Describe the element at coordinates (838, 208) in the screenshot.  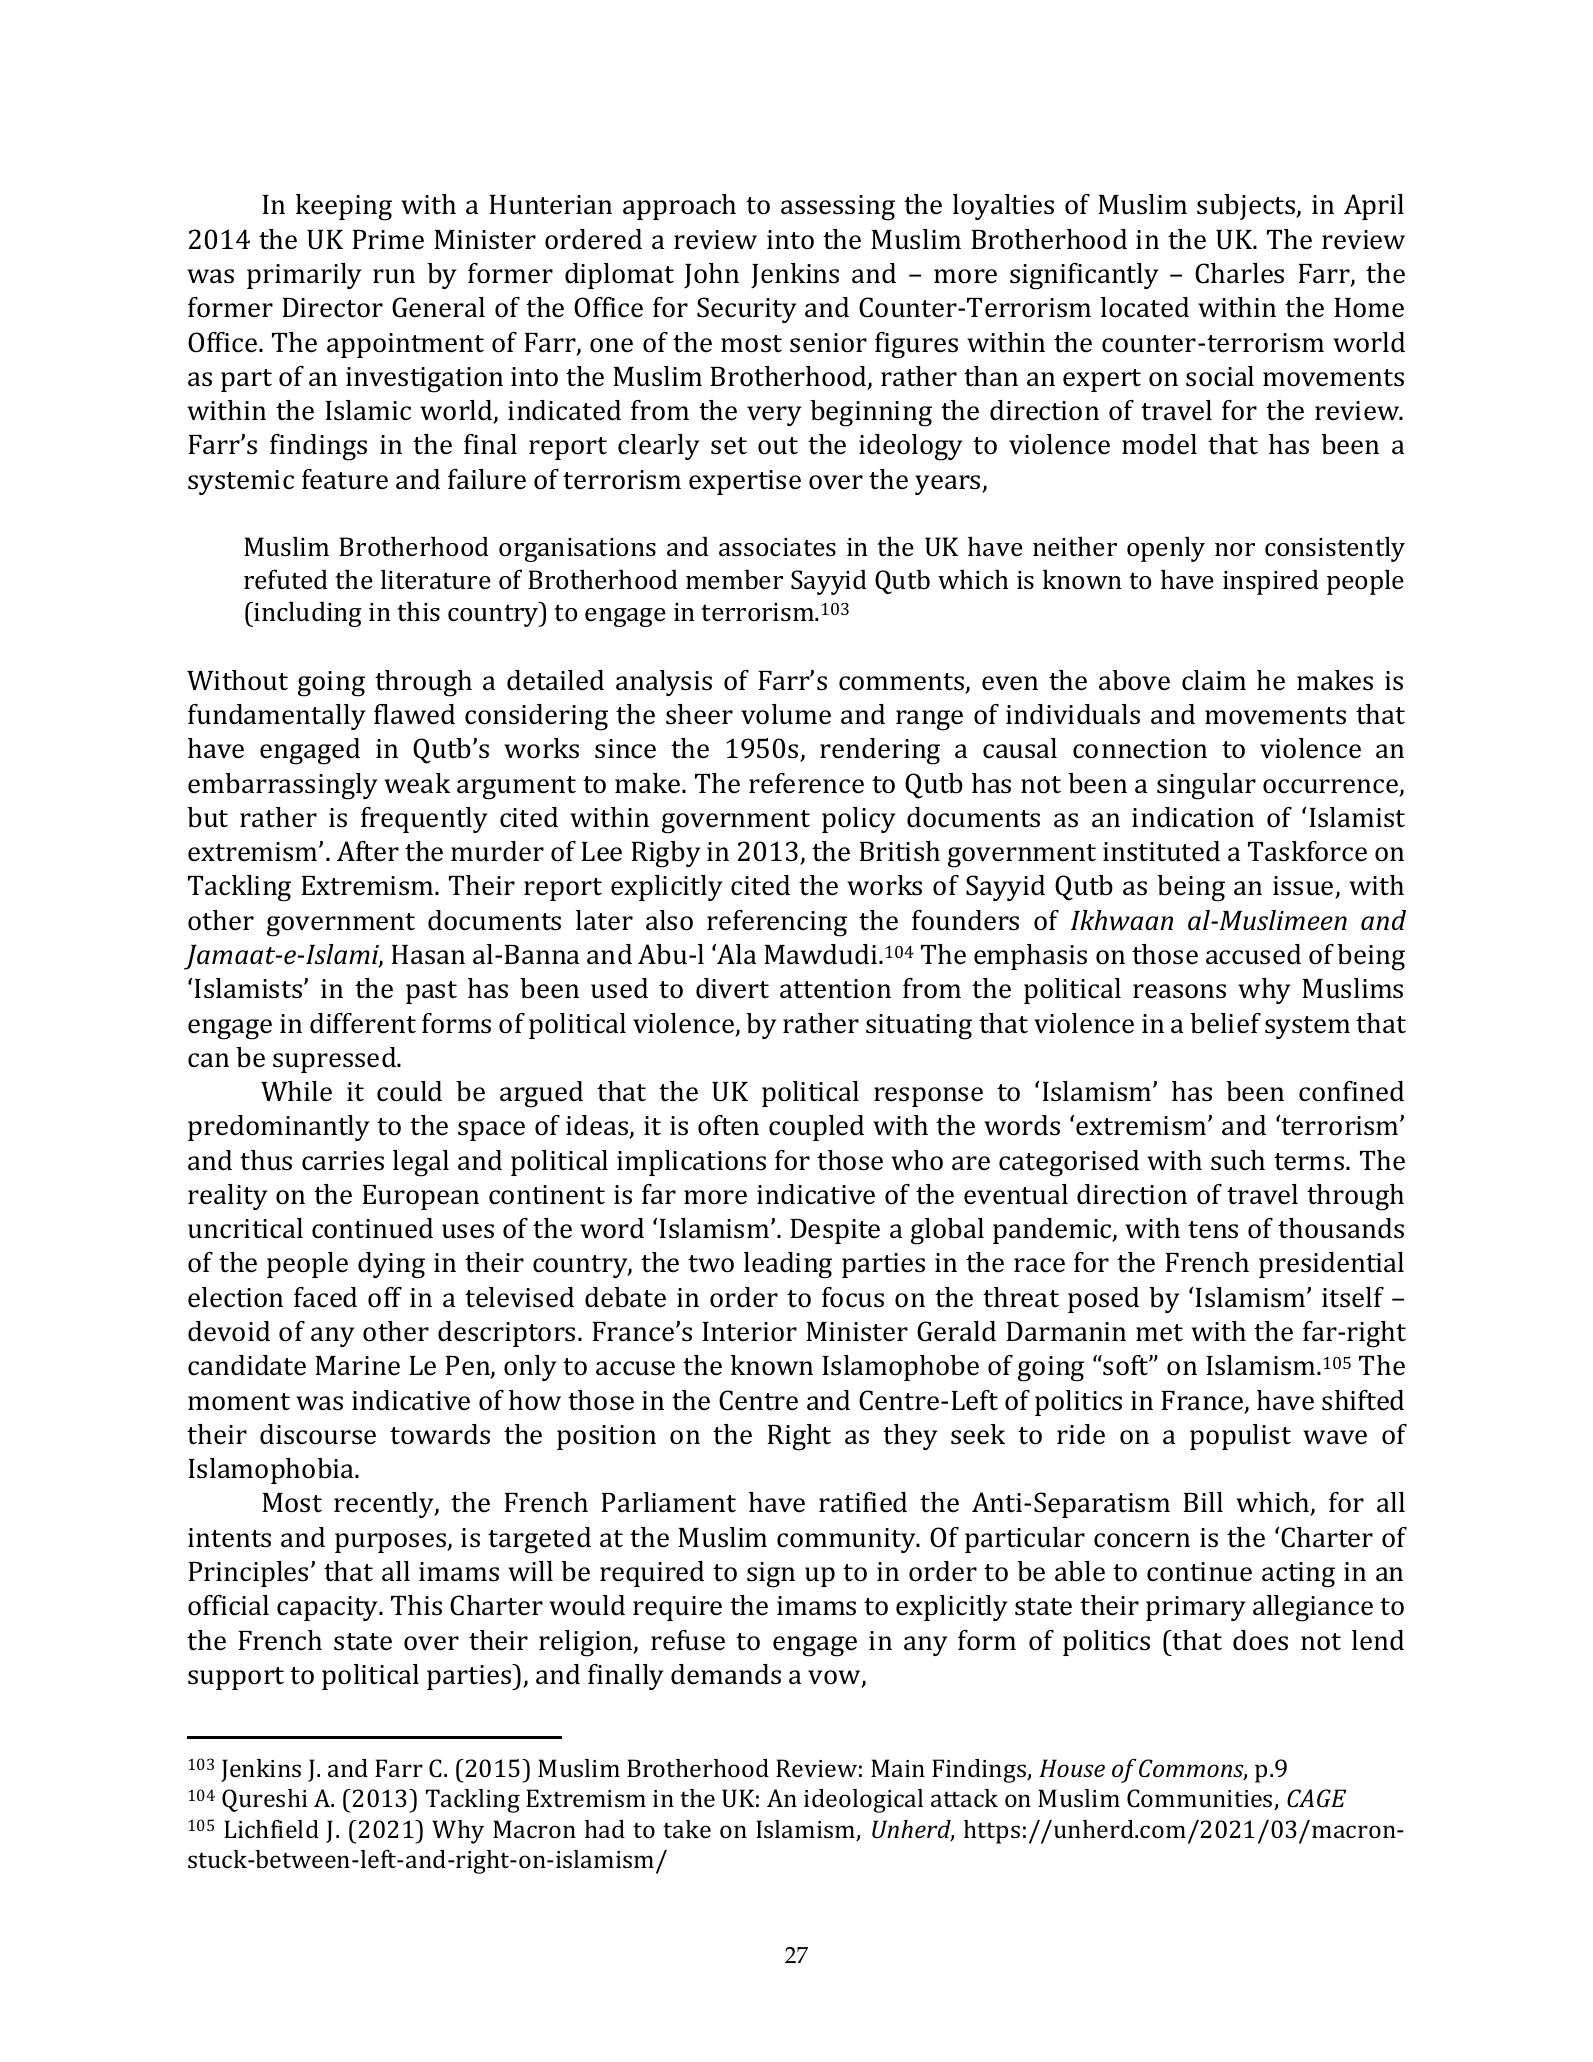
I see `assessing` at that location.
